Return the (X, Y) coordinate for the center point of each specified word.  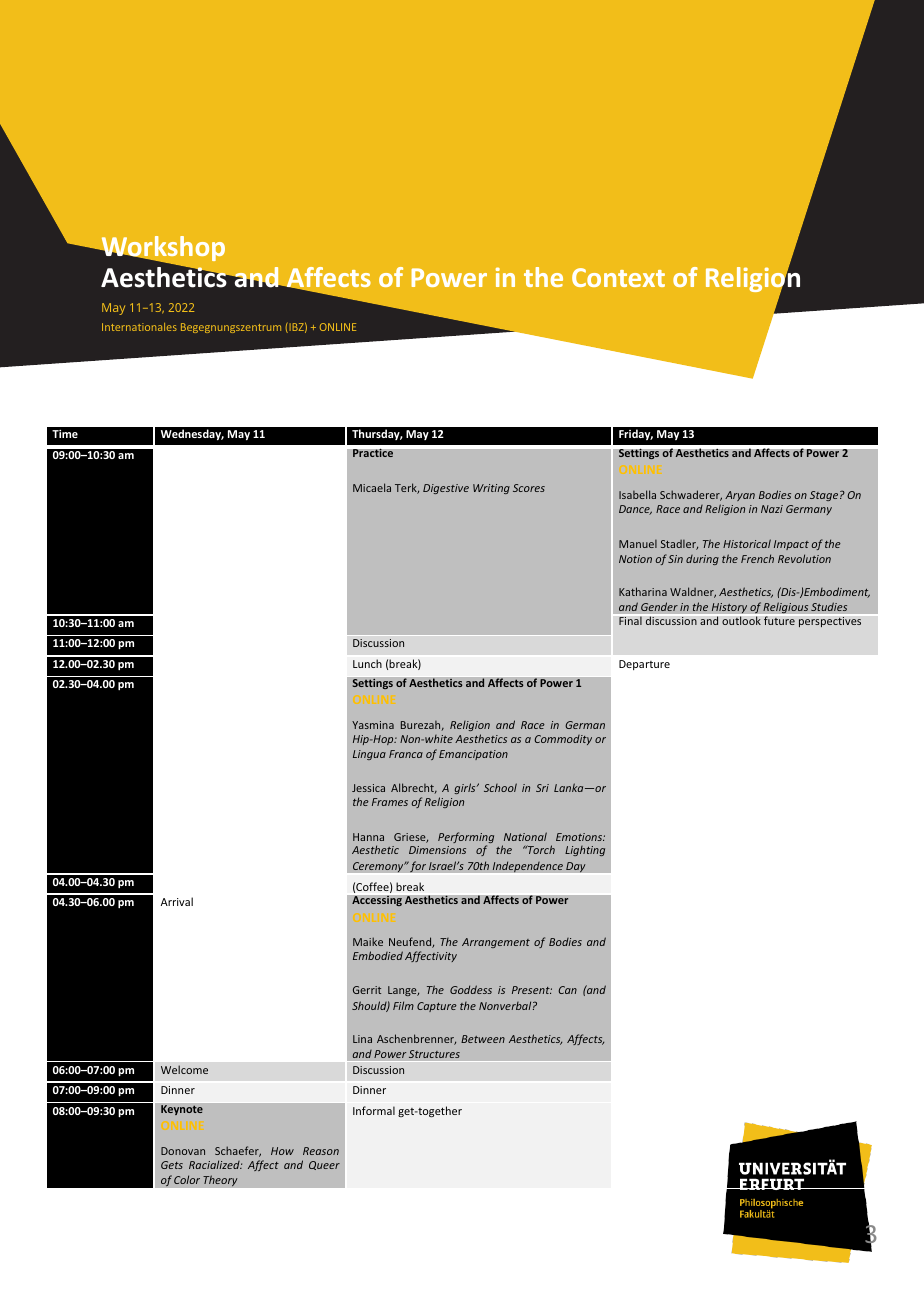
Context (618, 277)
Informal (374, 1110)
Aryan (740, 496)
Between (483, 1039)
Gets (172, 1165)
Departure (644, 665)
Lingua (369, 755)
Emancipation (473, 755)
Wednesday (192, 434)
